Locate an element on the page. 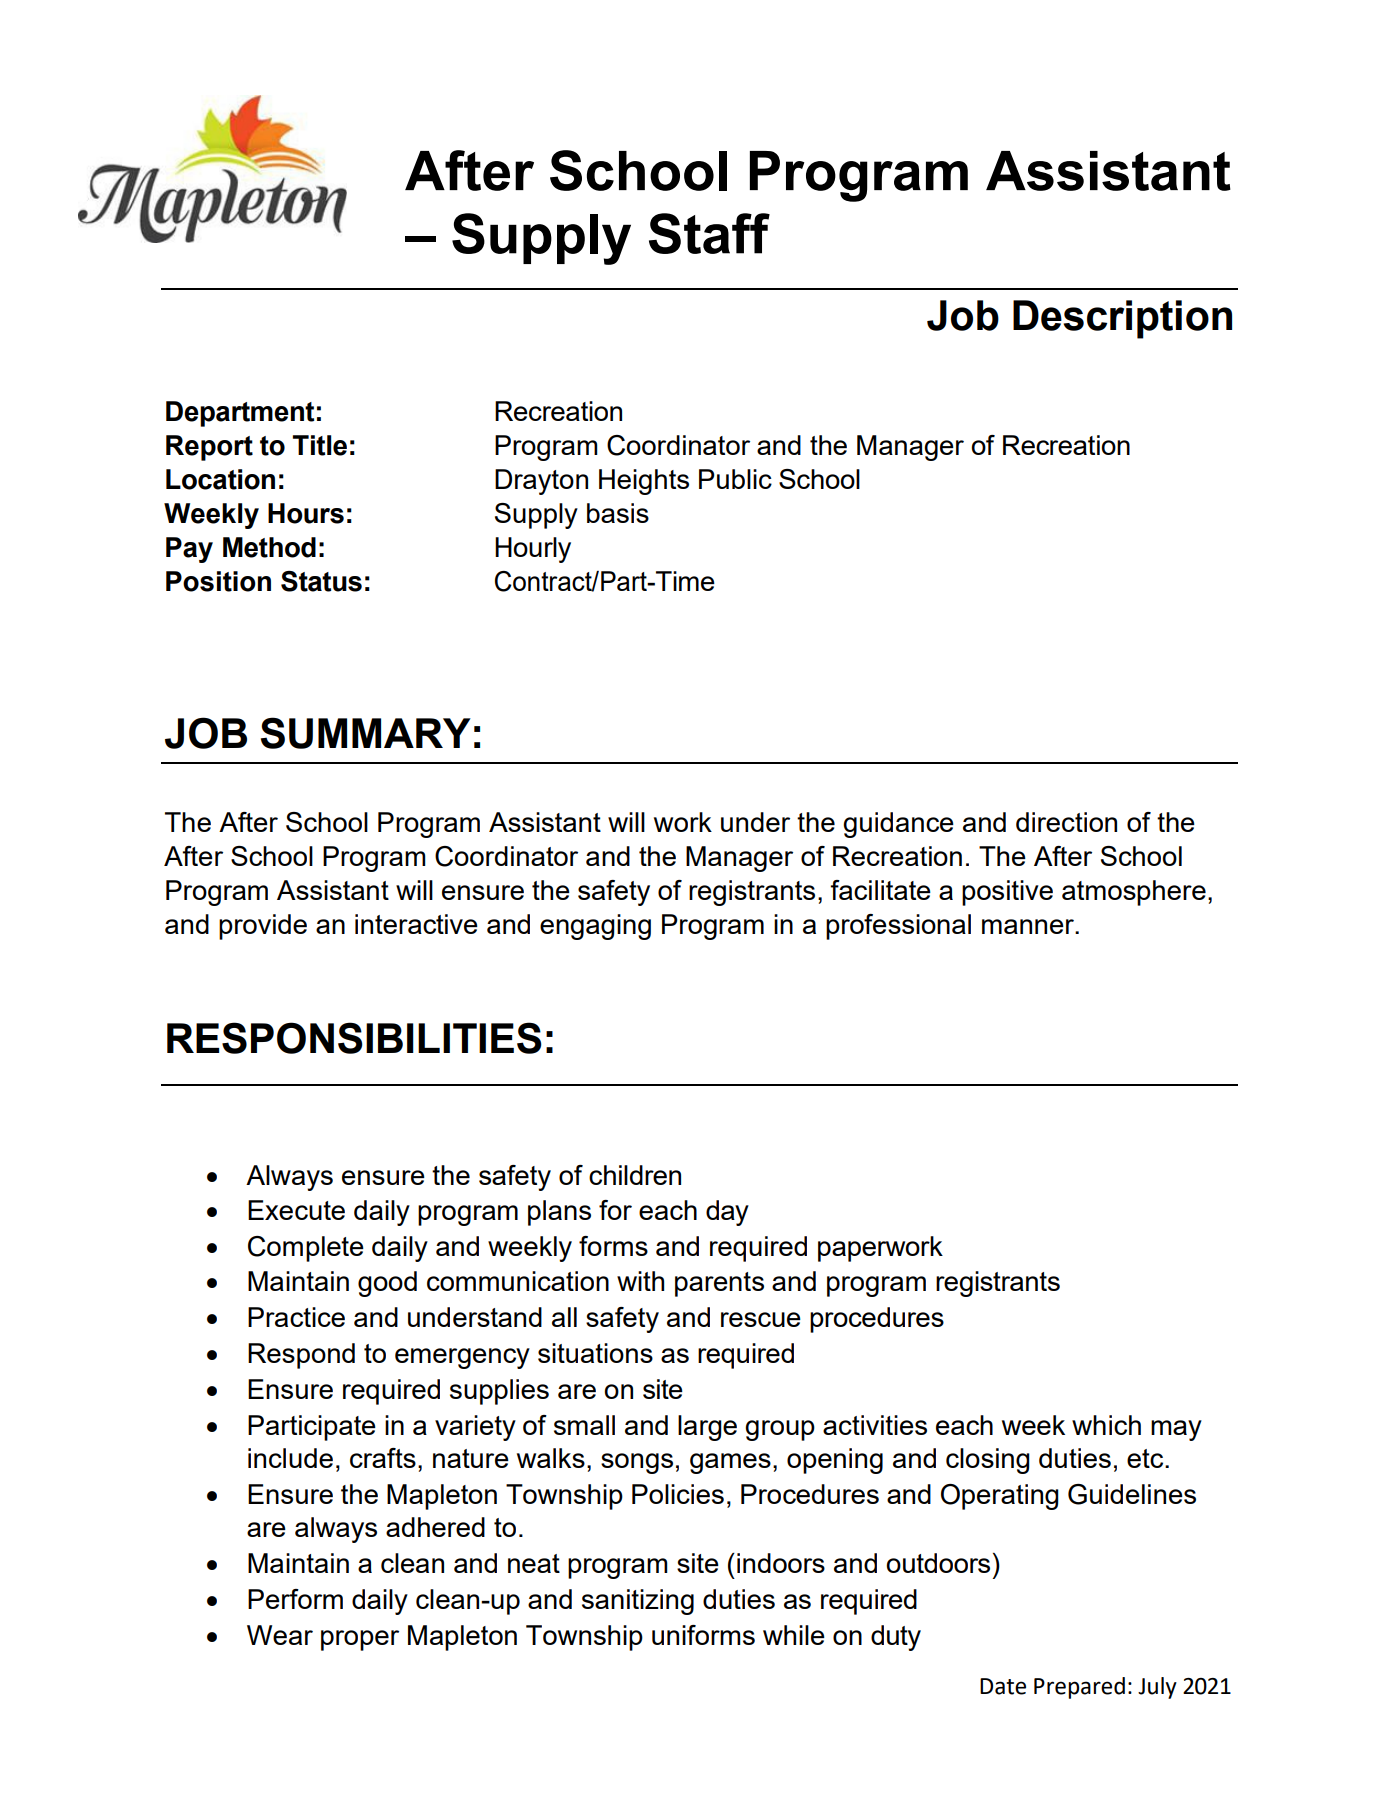 The width and height of the document is (1399, 1811). engaging is located at coordinates (595, 927).
